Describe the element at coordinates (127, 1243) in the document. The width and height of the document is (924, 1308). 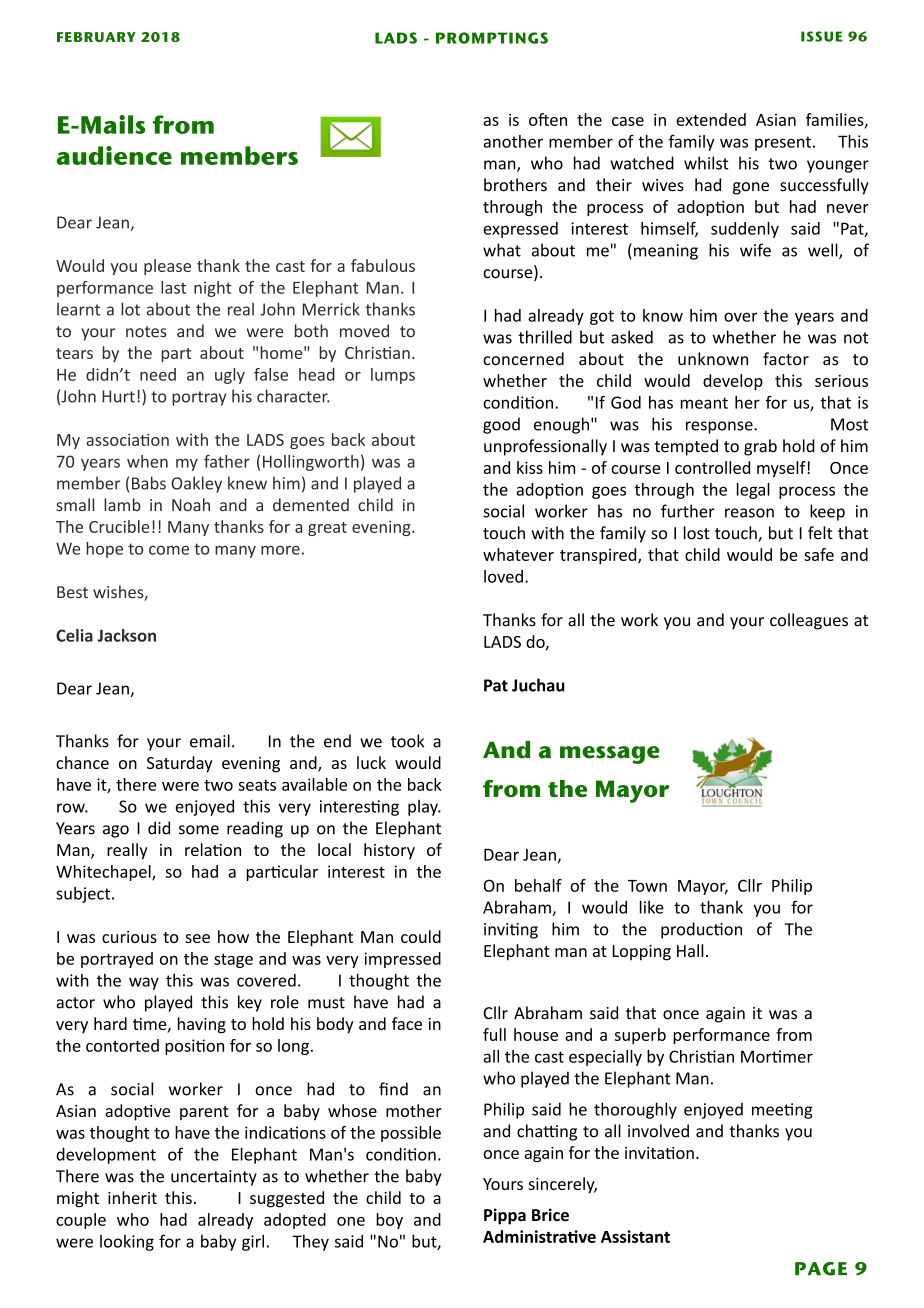
I see `looking` at that location.
